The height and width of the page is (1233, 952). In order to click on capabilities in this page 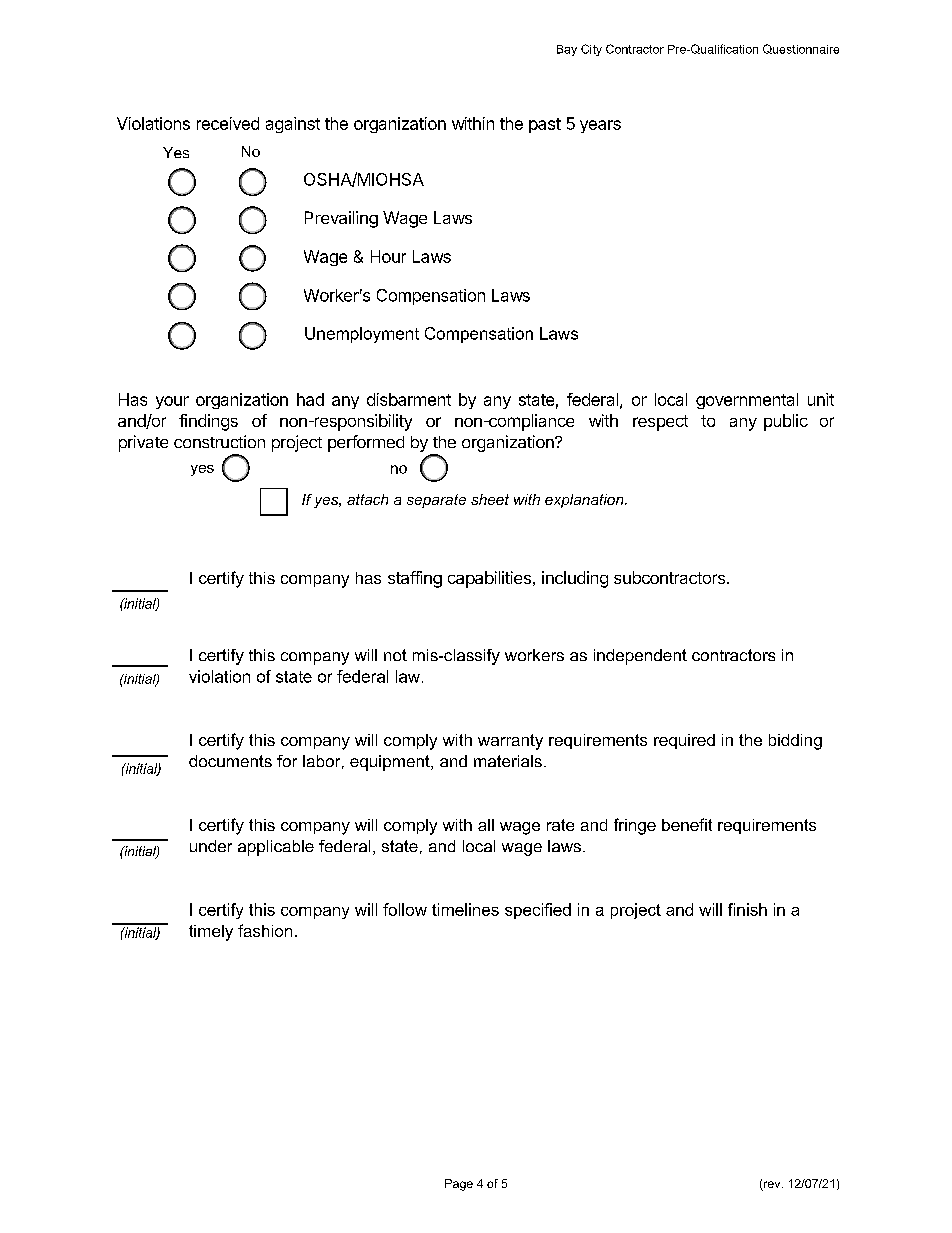, I will do `click(489, 579)`.
